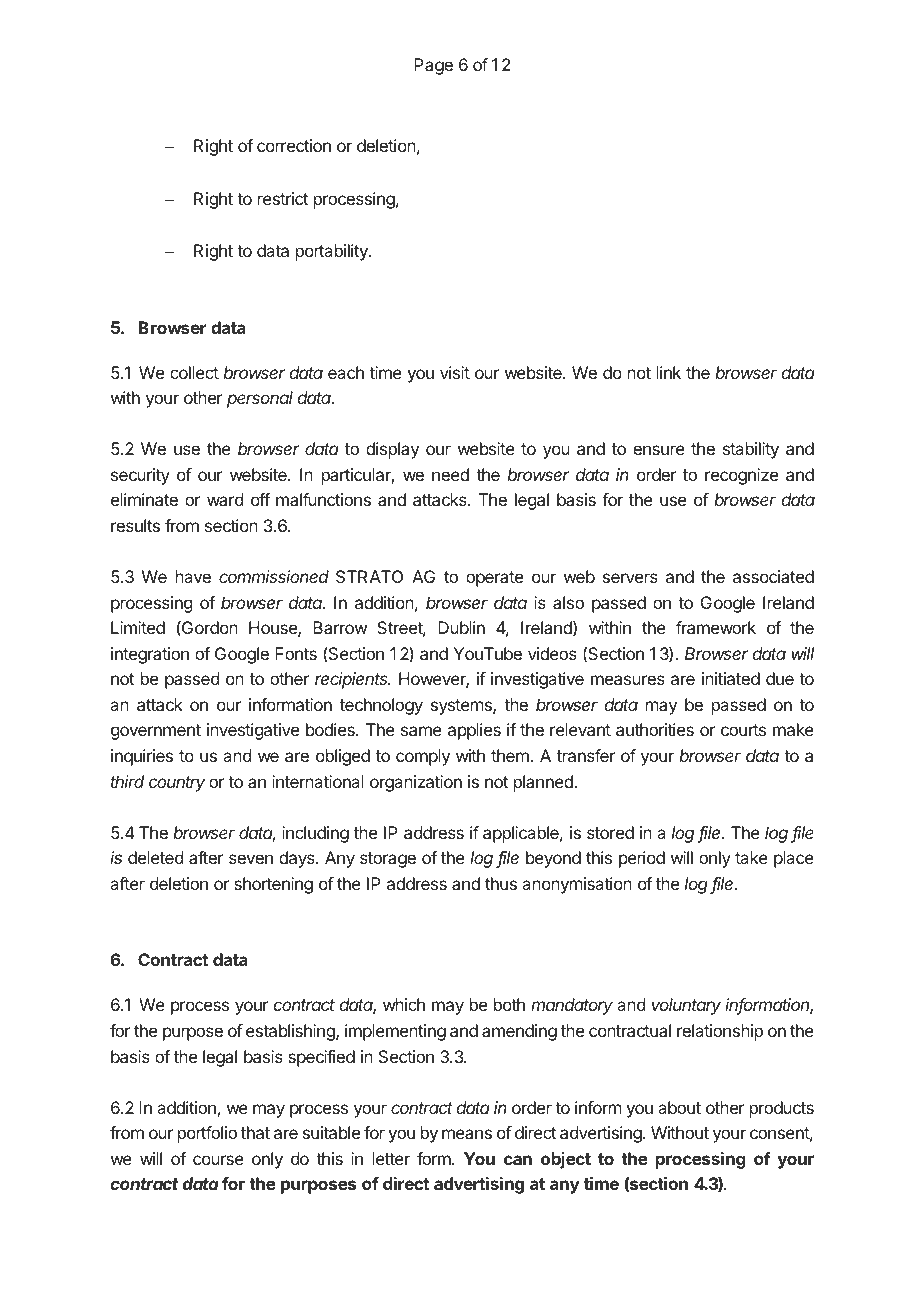 The height and width of the screenshot is (1308, 924). I want to click on link, so click(669, 372).
